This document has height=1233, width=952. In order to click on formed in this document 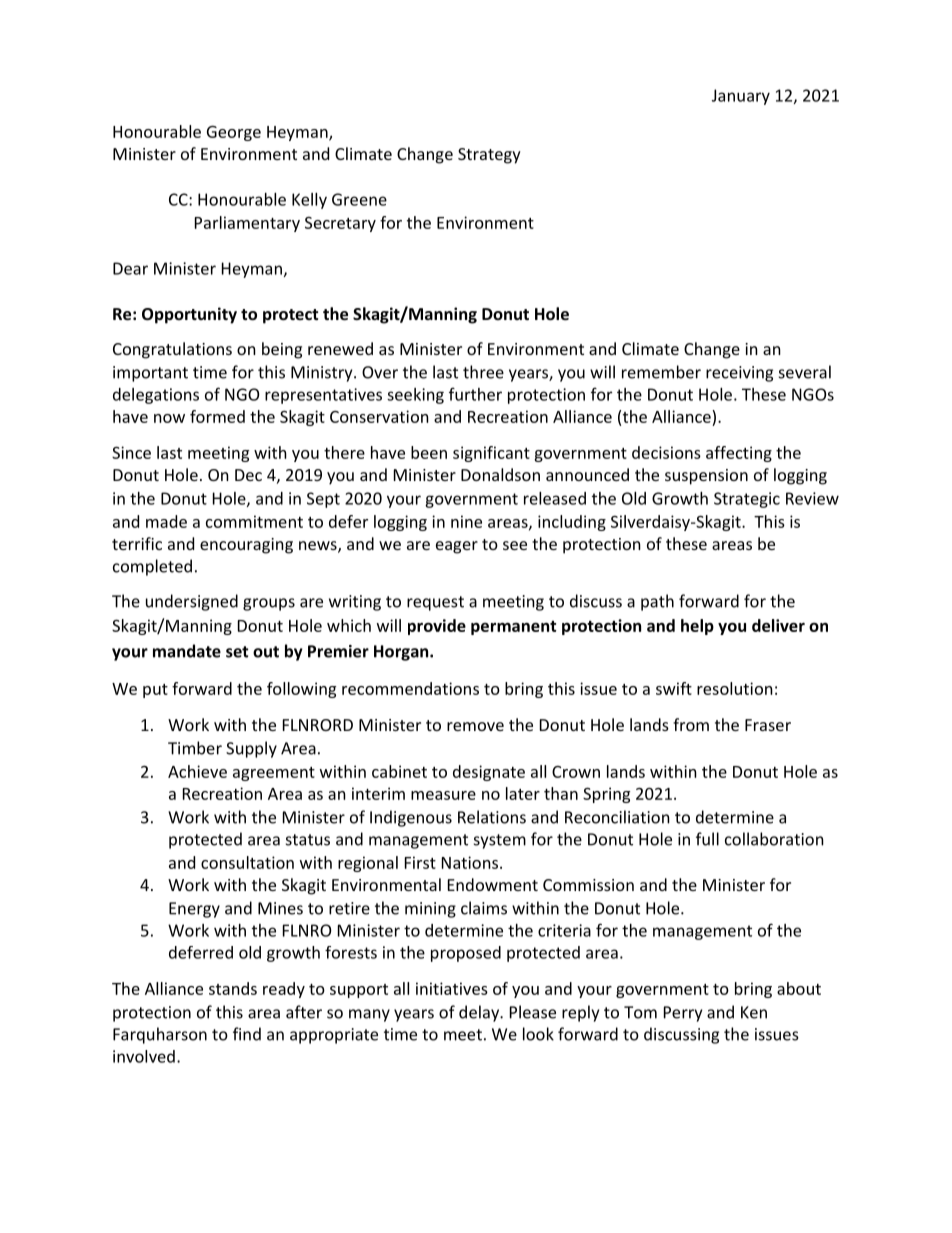, I will do `click(217, 416)`.
